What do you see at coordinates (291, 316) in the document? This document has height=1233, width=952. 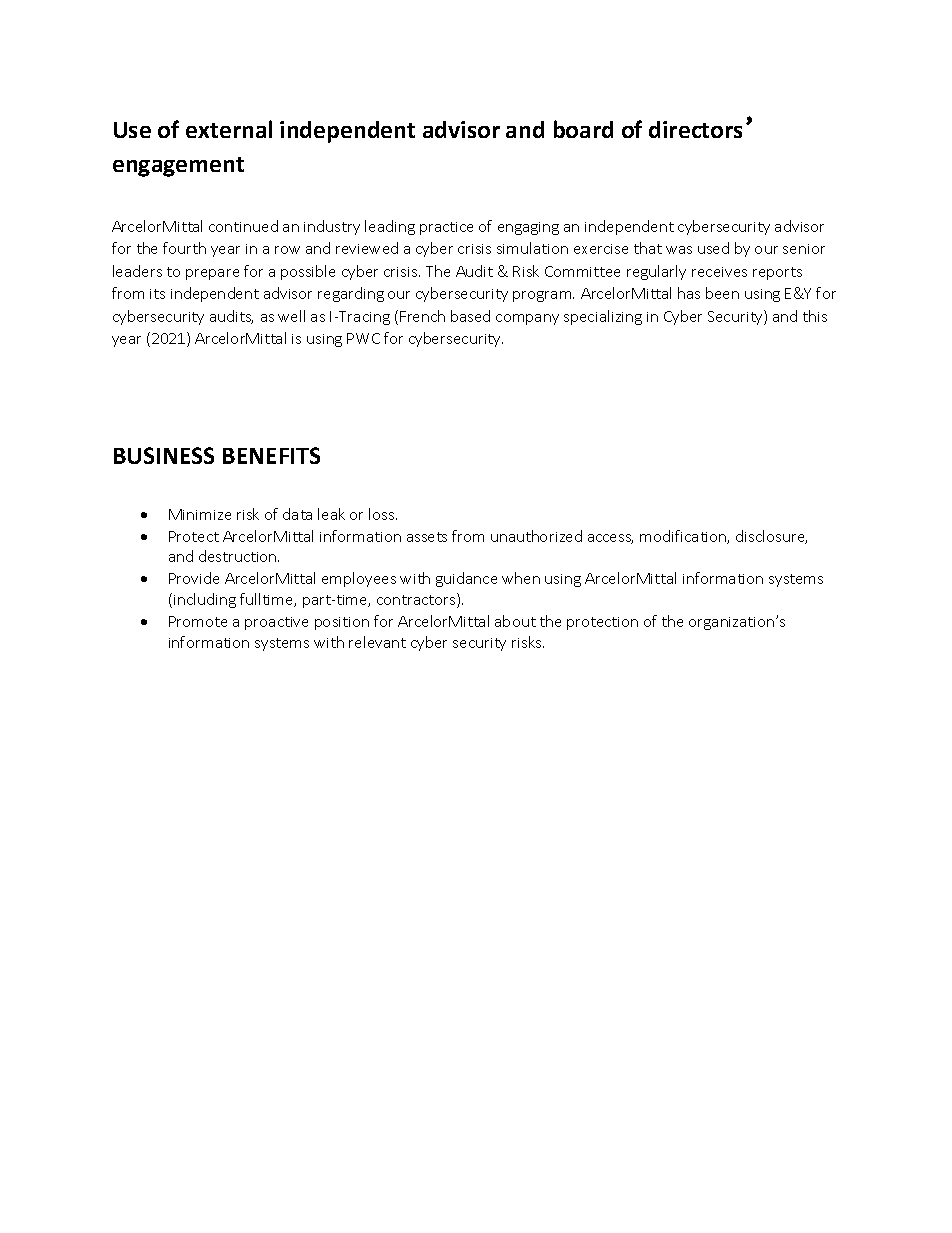 I see `well` at bounding box center [291, 316].
